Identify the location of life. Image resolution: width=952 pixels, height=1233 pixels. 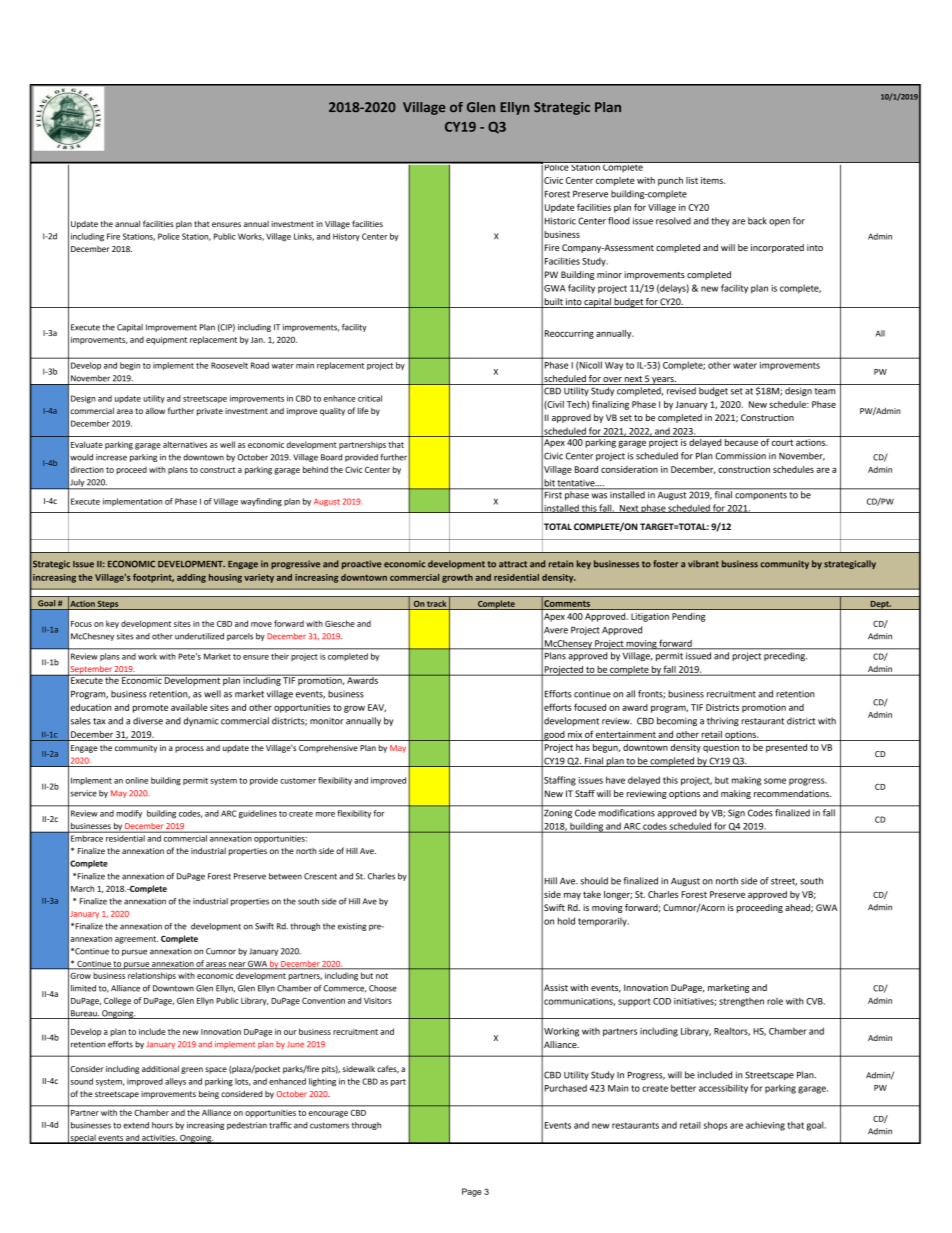
(362, 410).
